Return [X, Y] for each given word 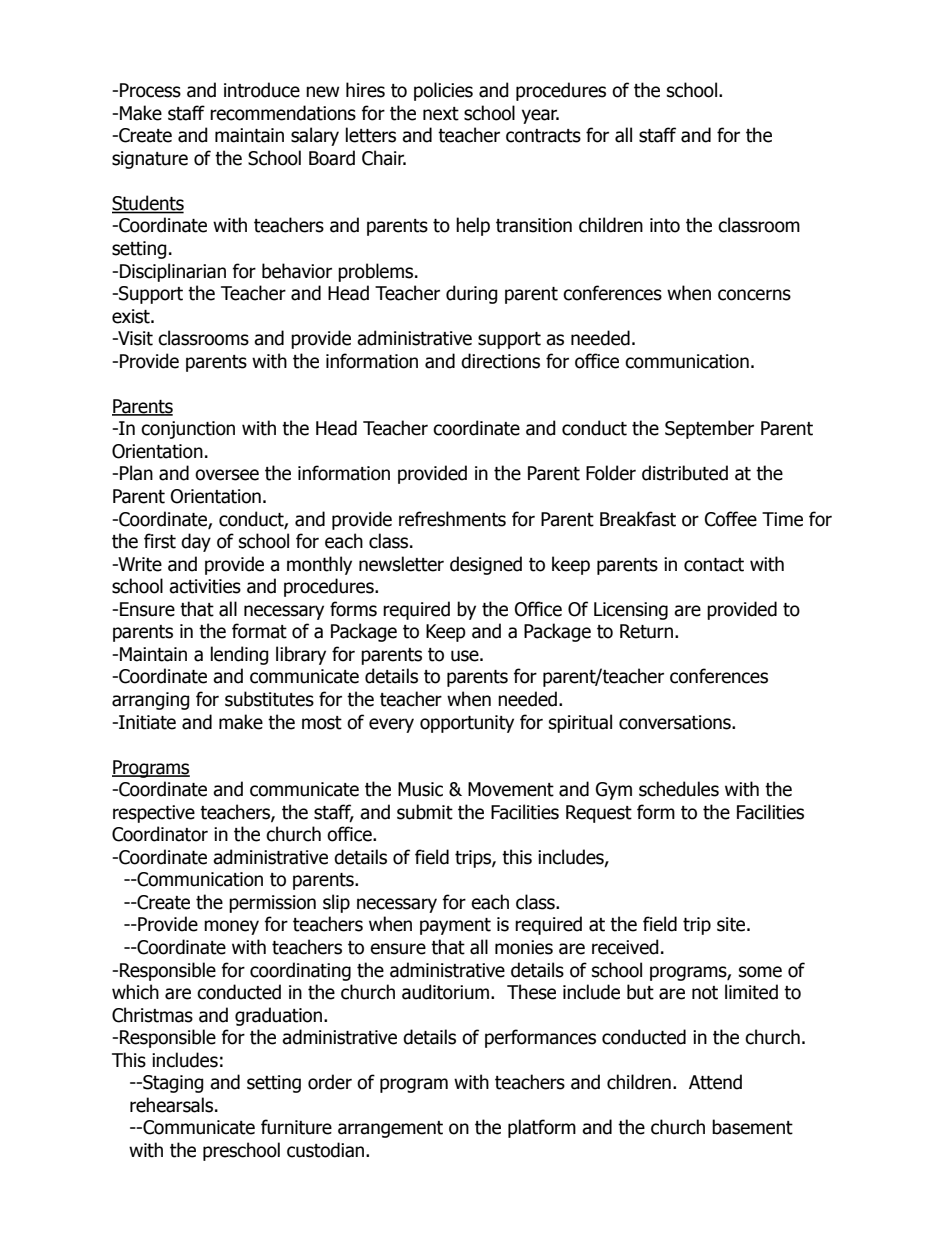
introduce [262, 90]
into [665, 225]
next [441, 114]
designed [486, 565]
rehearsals [171, 1105]
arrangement [390, 1129]
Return [646, 631]
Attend [715, 1082]
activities [205, 586]
